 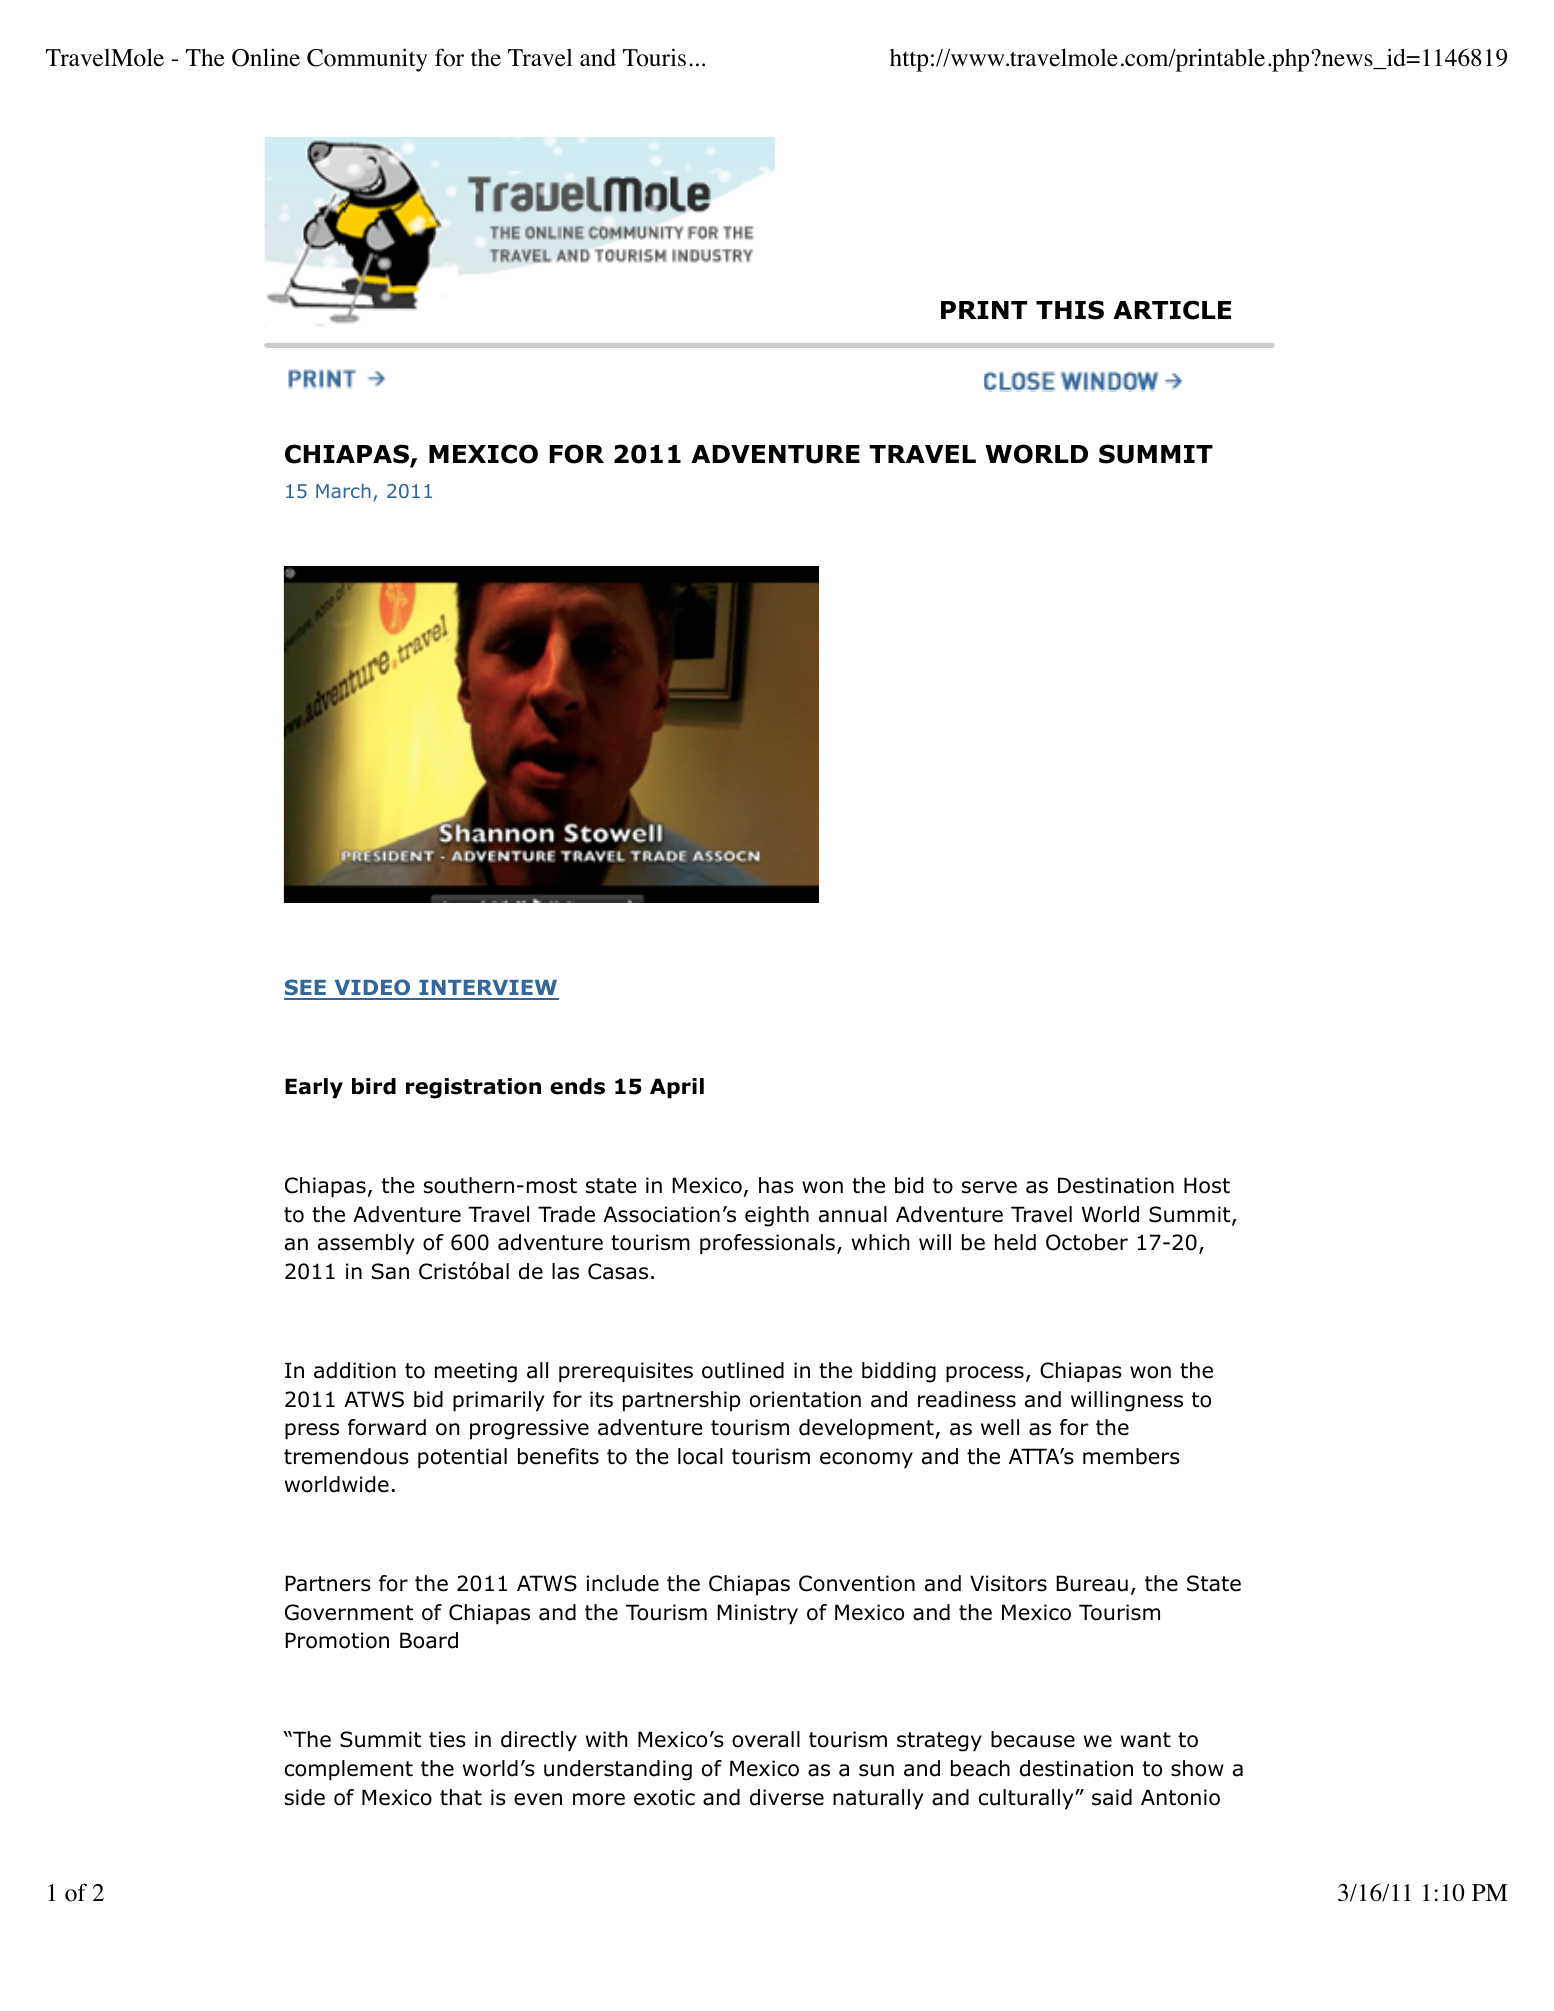 I want to click on ARTICLE, so click(x=1172, y=310).
